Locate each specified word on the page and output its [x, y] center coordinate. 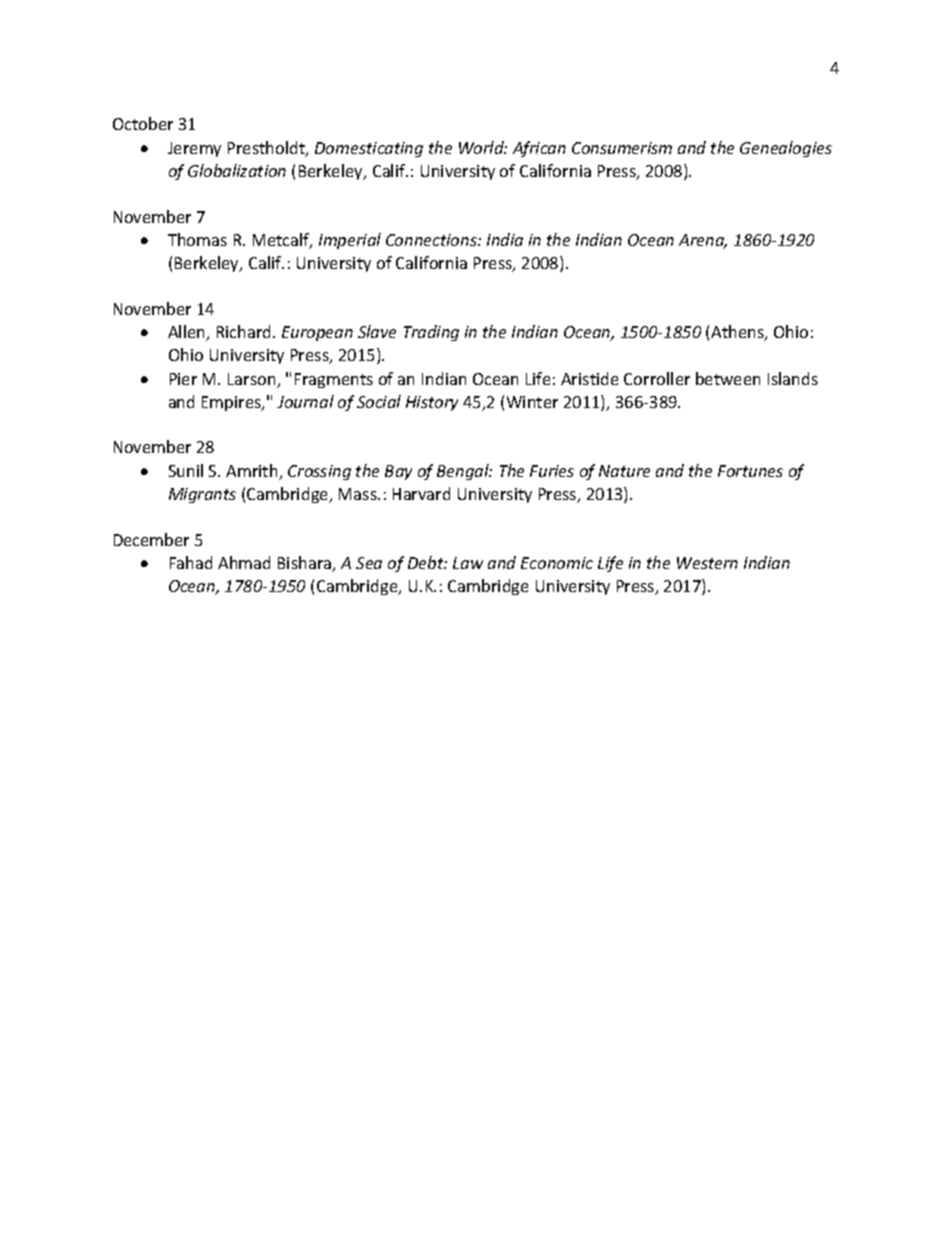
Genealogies [786, 149]
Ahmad [244, 562]
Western [707, 563]
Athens [738, 333]
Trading [431, 333]
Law [468, 563]
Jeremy [194, 149]
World [483, 147]
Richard [245, 331]
